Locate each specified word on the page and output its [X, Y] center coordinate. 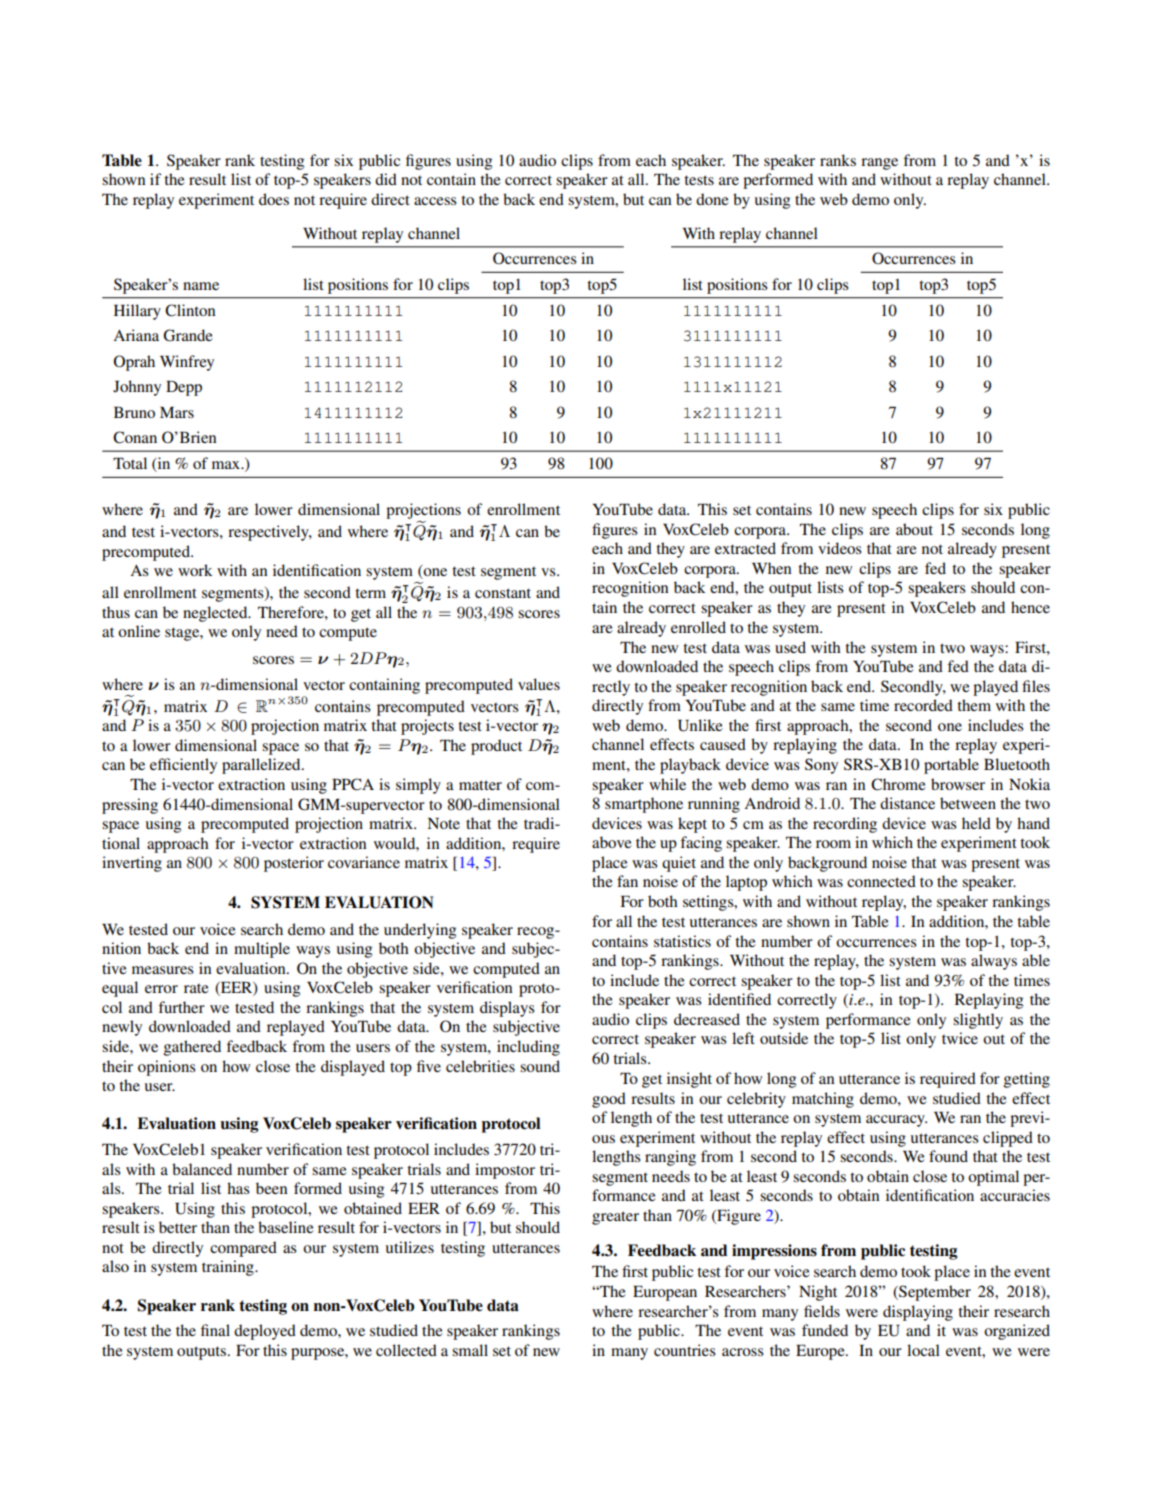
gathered [192, 1048]
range [879, 164]
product [496, 747]
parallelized [262, 766]
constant [503, 593]
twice [960, 1038]
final [215, 1330]
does [274, 199]
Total [130, 463]
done [712, 199]
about [914, 529]
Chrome [898, 784]
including [528, 1048]
